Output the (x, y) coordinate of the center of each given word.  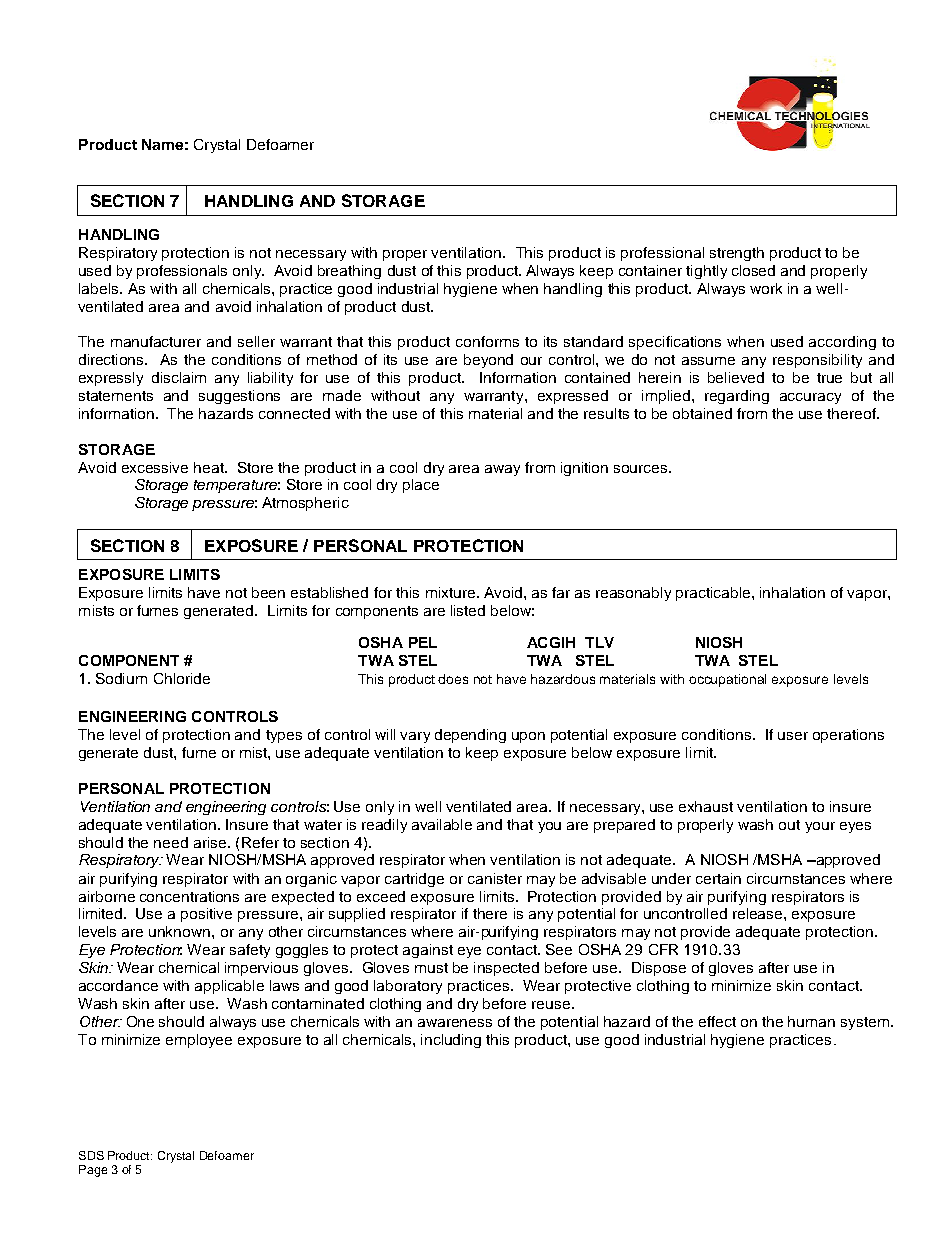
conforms (487, 341)
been (268, 592)
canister (495, 878)
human (811, 1021)
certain (718, 878)
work (766, 288)
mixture (452, 592)
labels (100, 288)
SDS (91, 1155)
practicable (714, 594)
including (451, 1041)
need (171, 842)
